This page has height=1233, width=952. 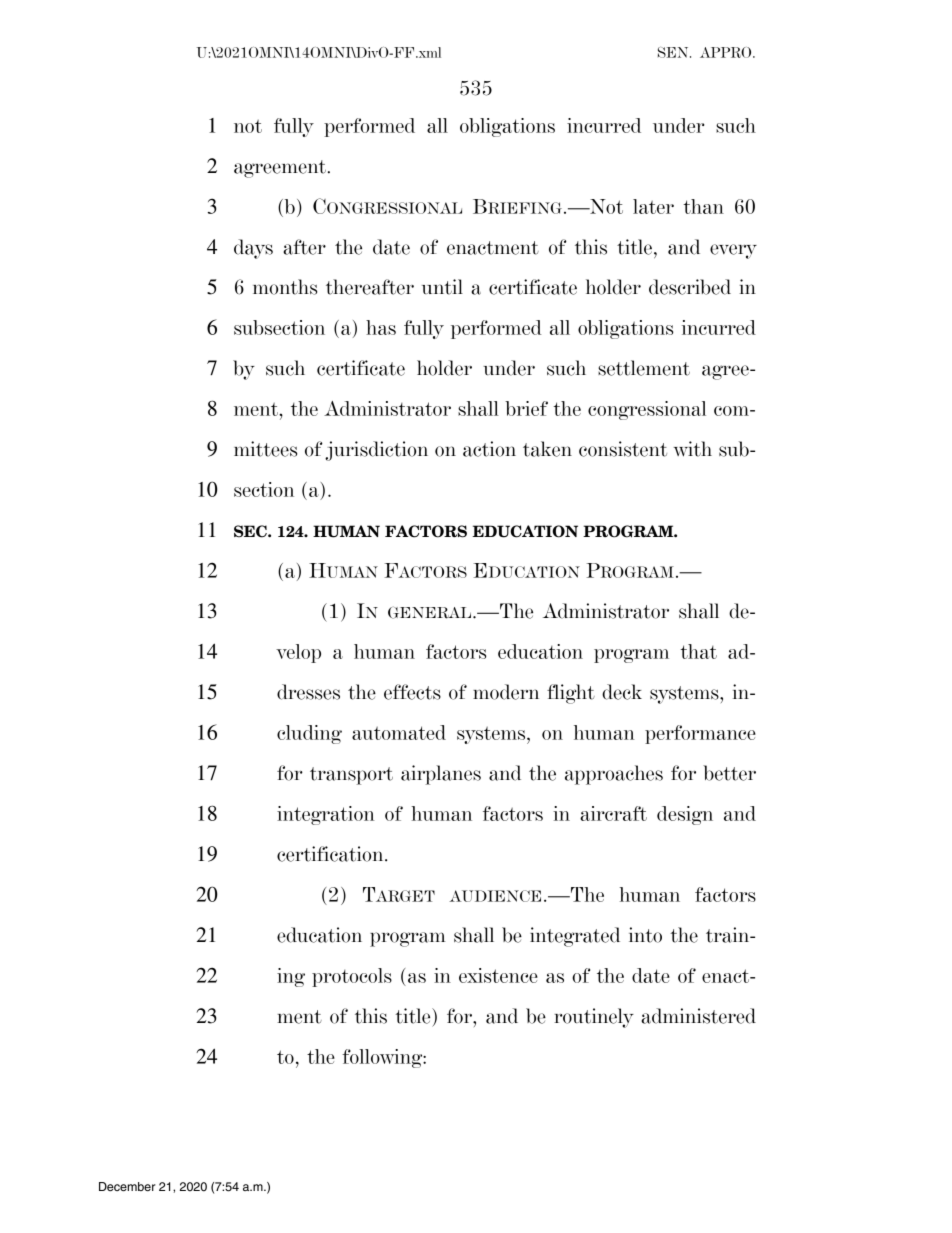 What do you see at coordinates (412, 692) in the page?
I see `effects` at bounding box center [412, 692].
